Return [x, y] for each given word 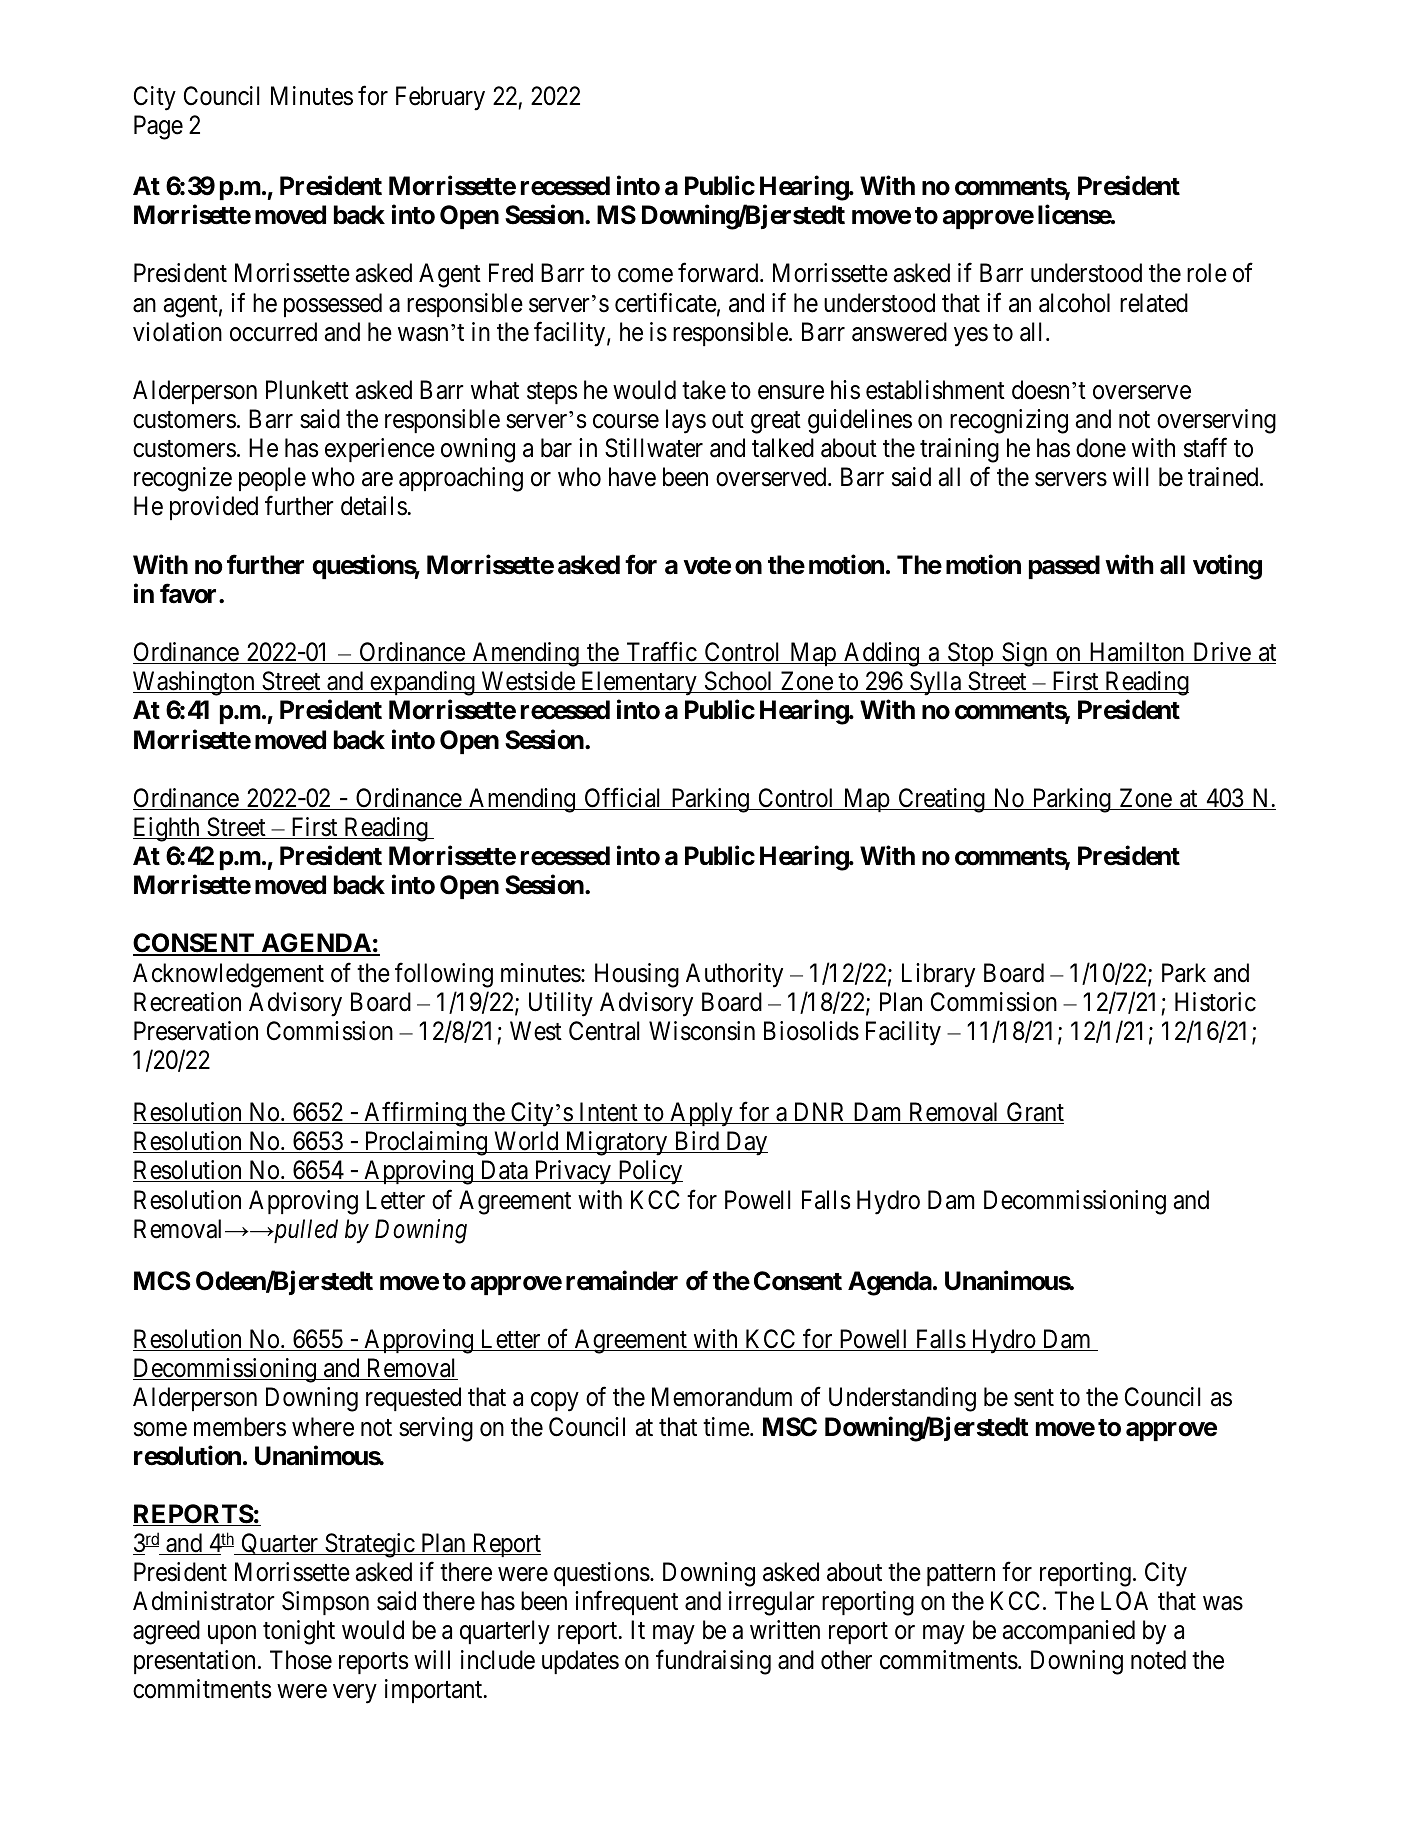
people [272, 479]
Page [158, 127]
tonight [299, 1632]
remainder [622, 1280]
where [323, 1427]
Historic [1215, 1002]
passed [1064, 567]
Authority [734, 975]
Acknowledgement [228, 975]
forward [719, 273]
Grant [1034, 1113]
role [1207, 273]
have [632, 477]
